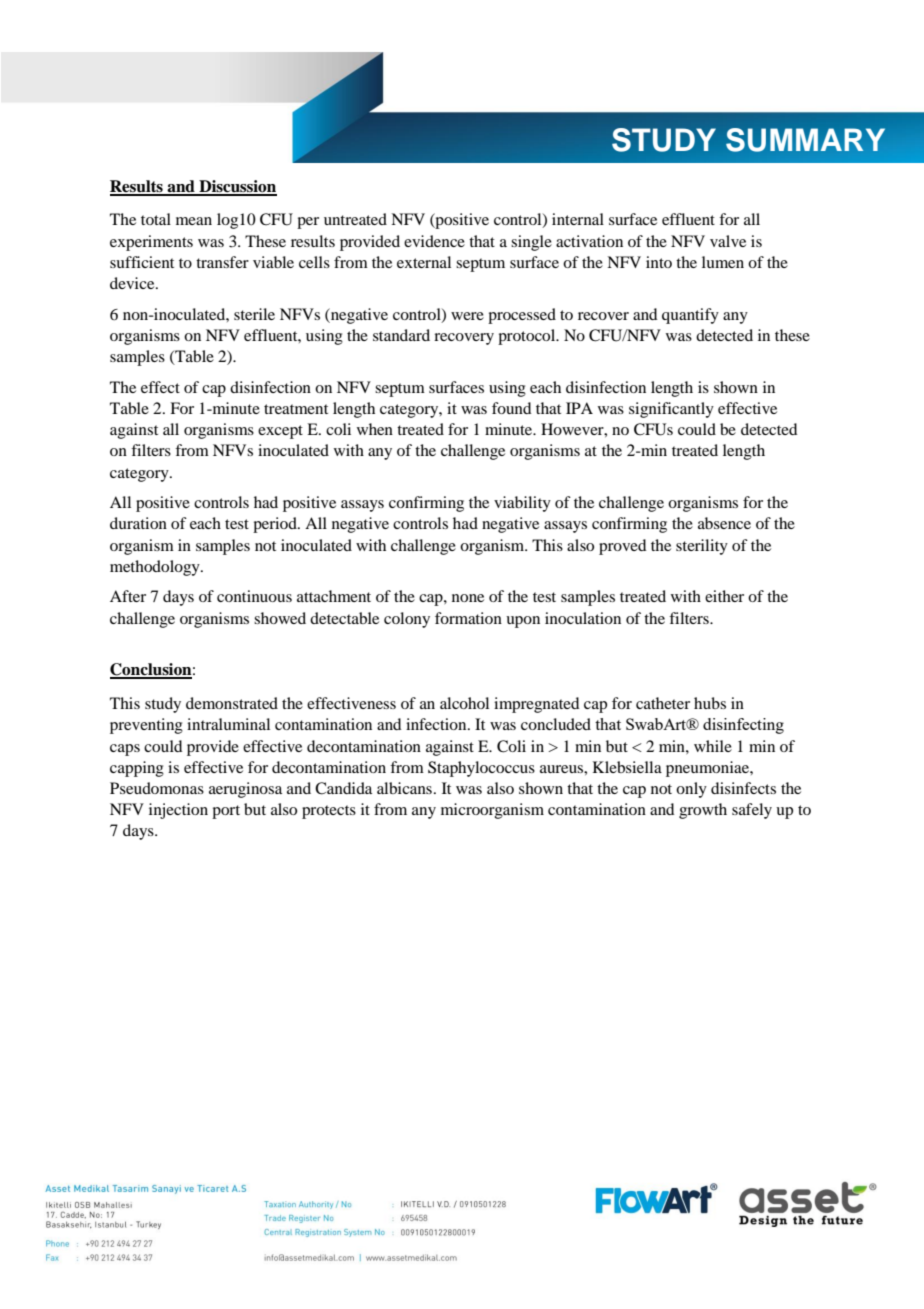  I want to click on treatment, so click(296, 409).
